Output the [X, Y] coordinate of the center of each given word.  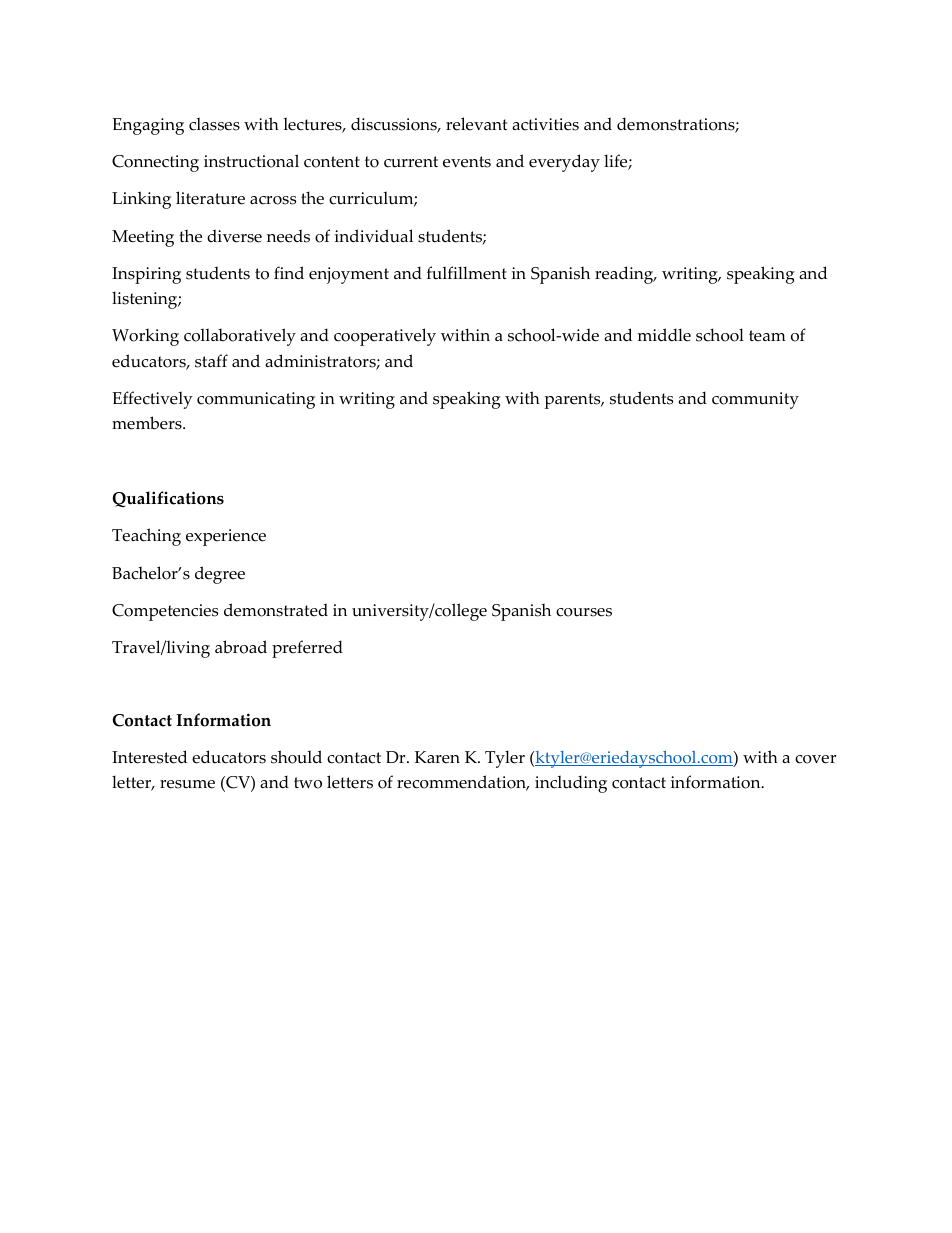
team [767, 336]
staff [211, 361]
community [755, 400]
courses [584, 612]
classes [214, 124]
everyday [564, 163]
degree [220, 575]
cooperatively [385, 337]
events [467, 162]
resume [187, 784]
